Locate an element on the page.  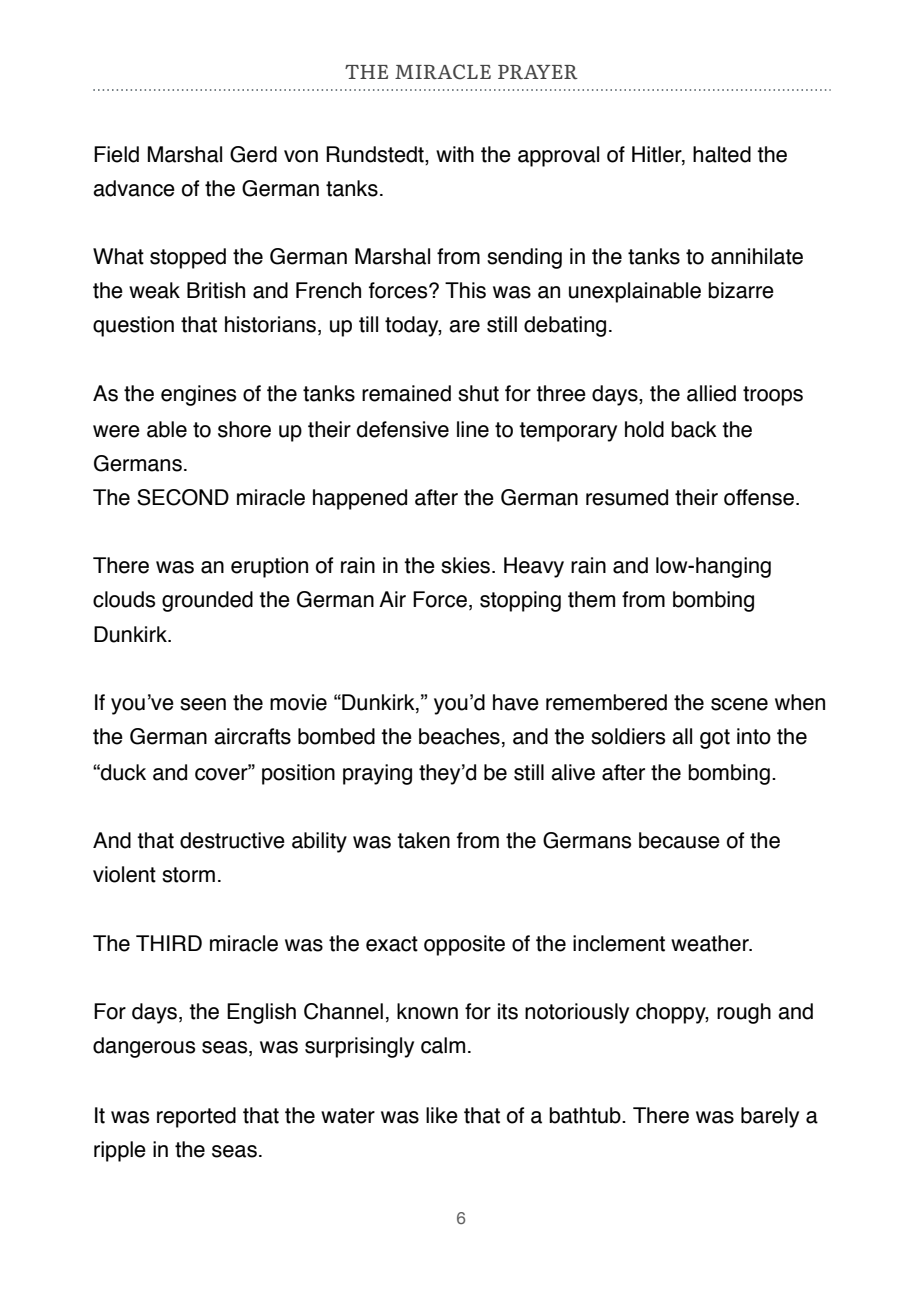
Gerd is located at coordinates (253, 154).
